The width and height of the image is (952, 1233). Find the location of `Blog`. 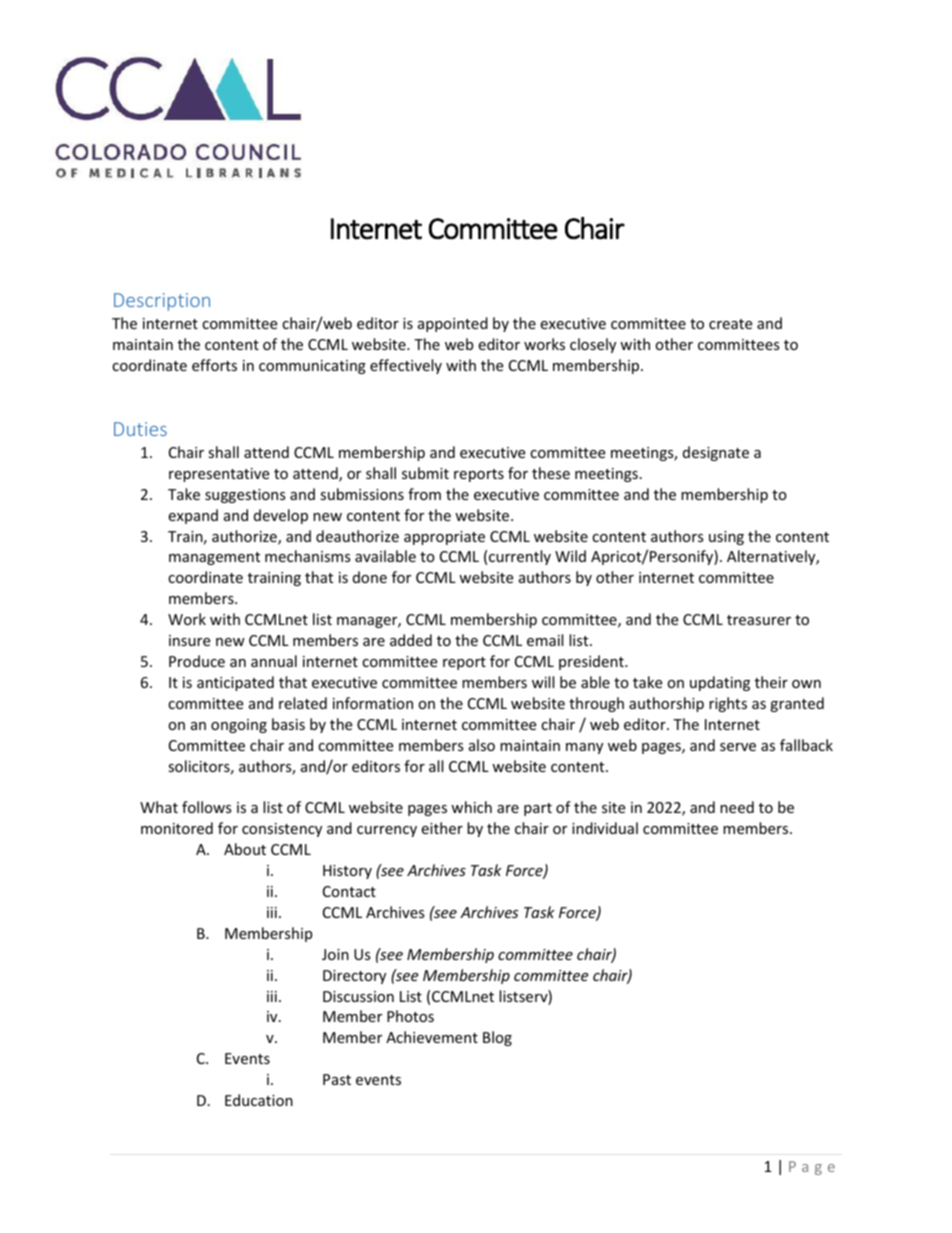

Blog is located at coordinates (497, 1038).
